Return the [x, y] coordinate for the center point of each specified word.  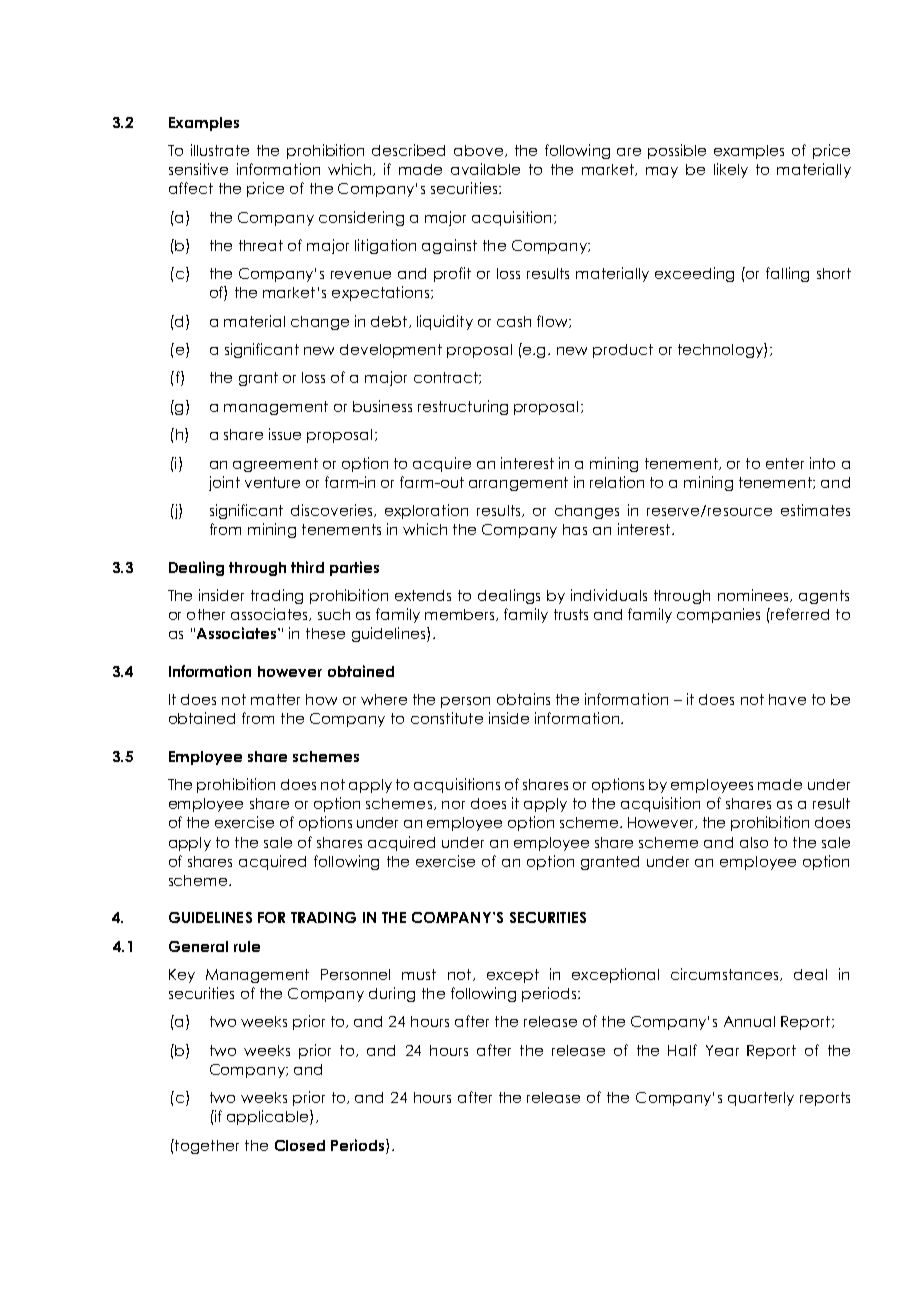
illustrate [220, 150]
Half [682, 1050]
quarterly [761, 1099]
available [485, 169]
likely [731, 170]
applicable [269, 1117]
